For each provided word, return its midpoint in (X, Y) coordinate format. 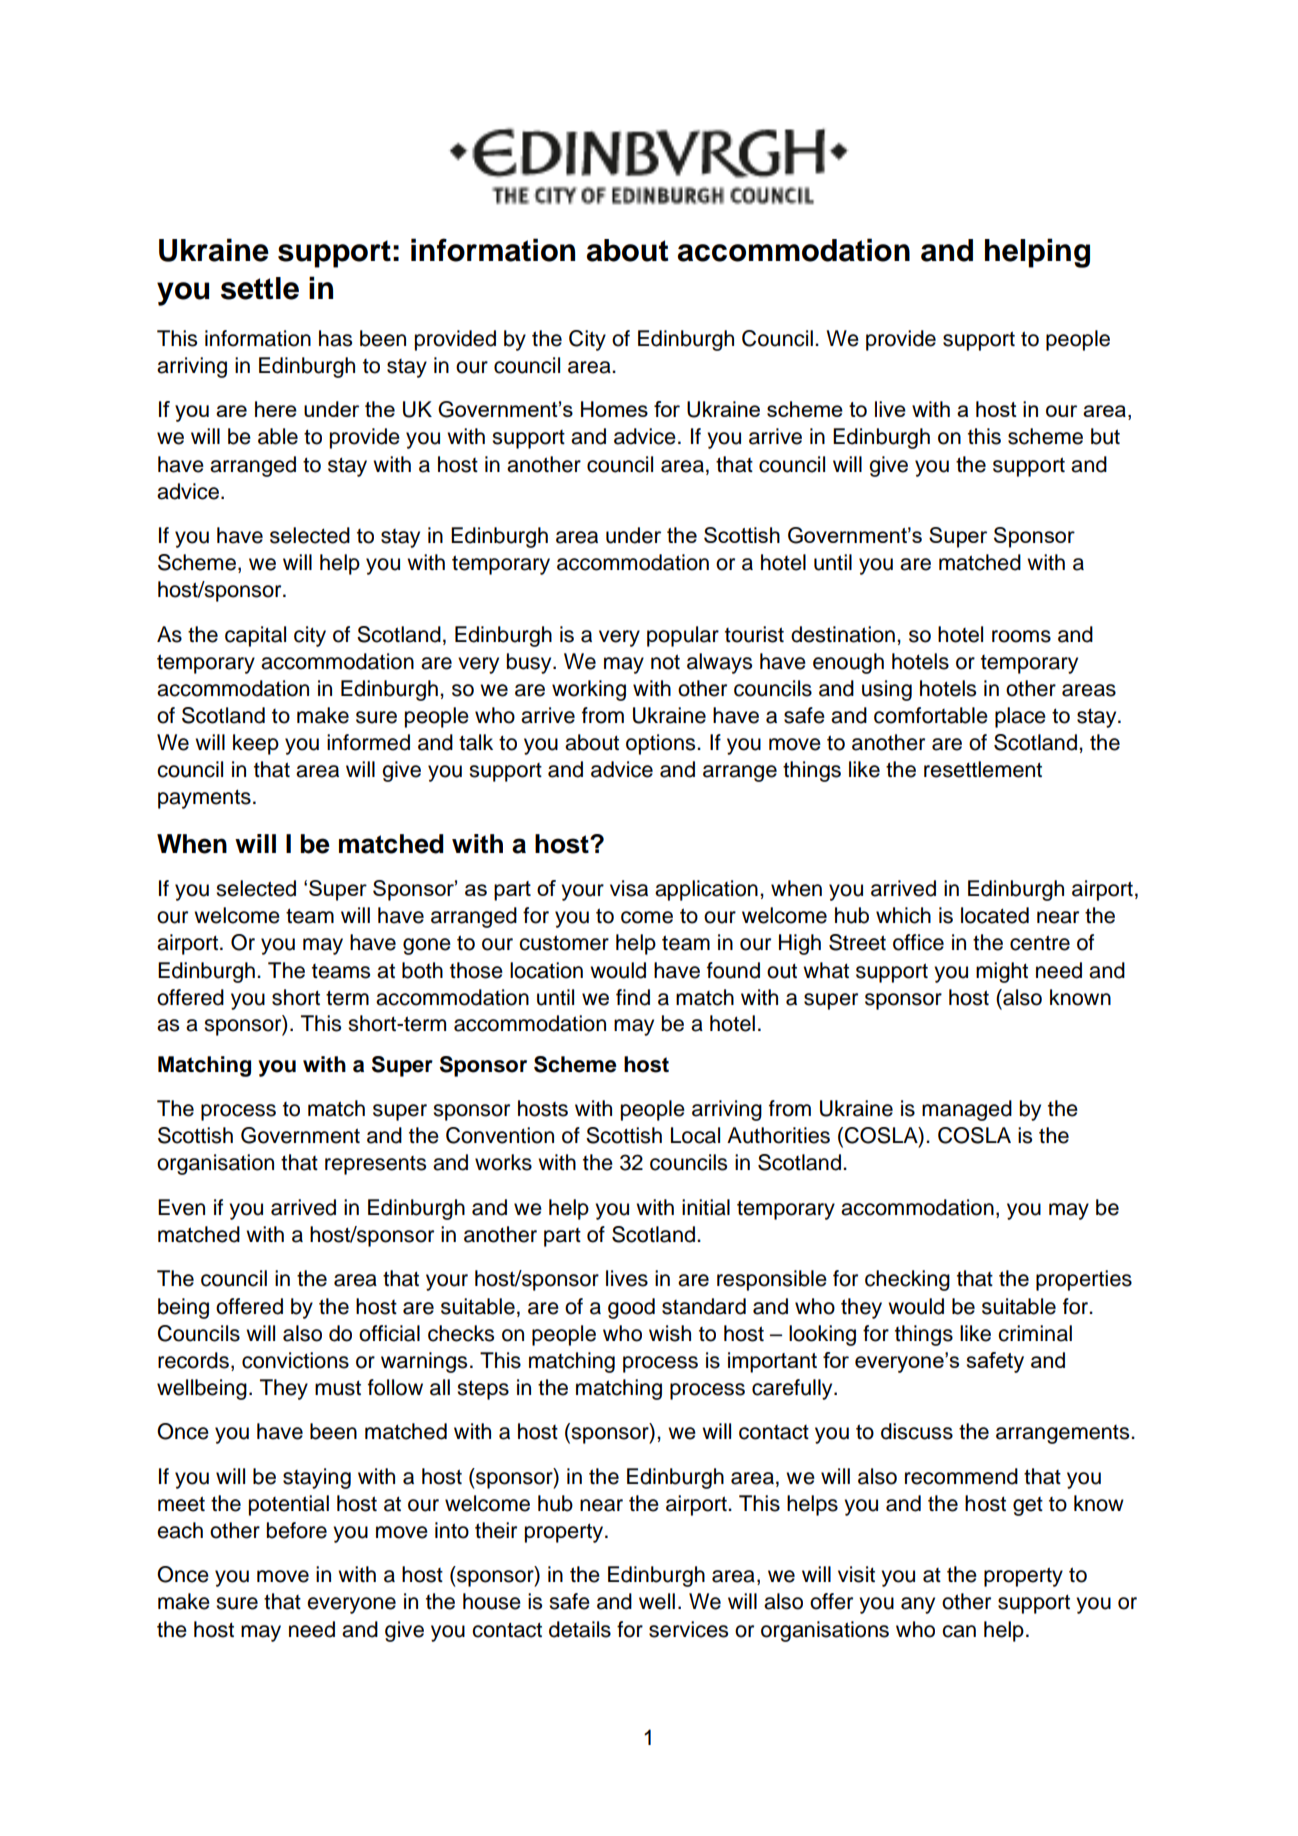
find (633, 997)
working (589, 690)
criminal (1035, 1333)
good (631, 1308)
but (1105, 436)
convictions (295, 1360)
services (688, 1629)
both (422, 970)
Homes (614, 409)
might (1002, 972)
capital (255, 636)
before (297, 1530)
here (276, 409)
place (1020, 717)
